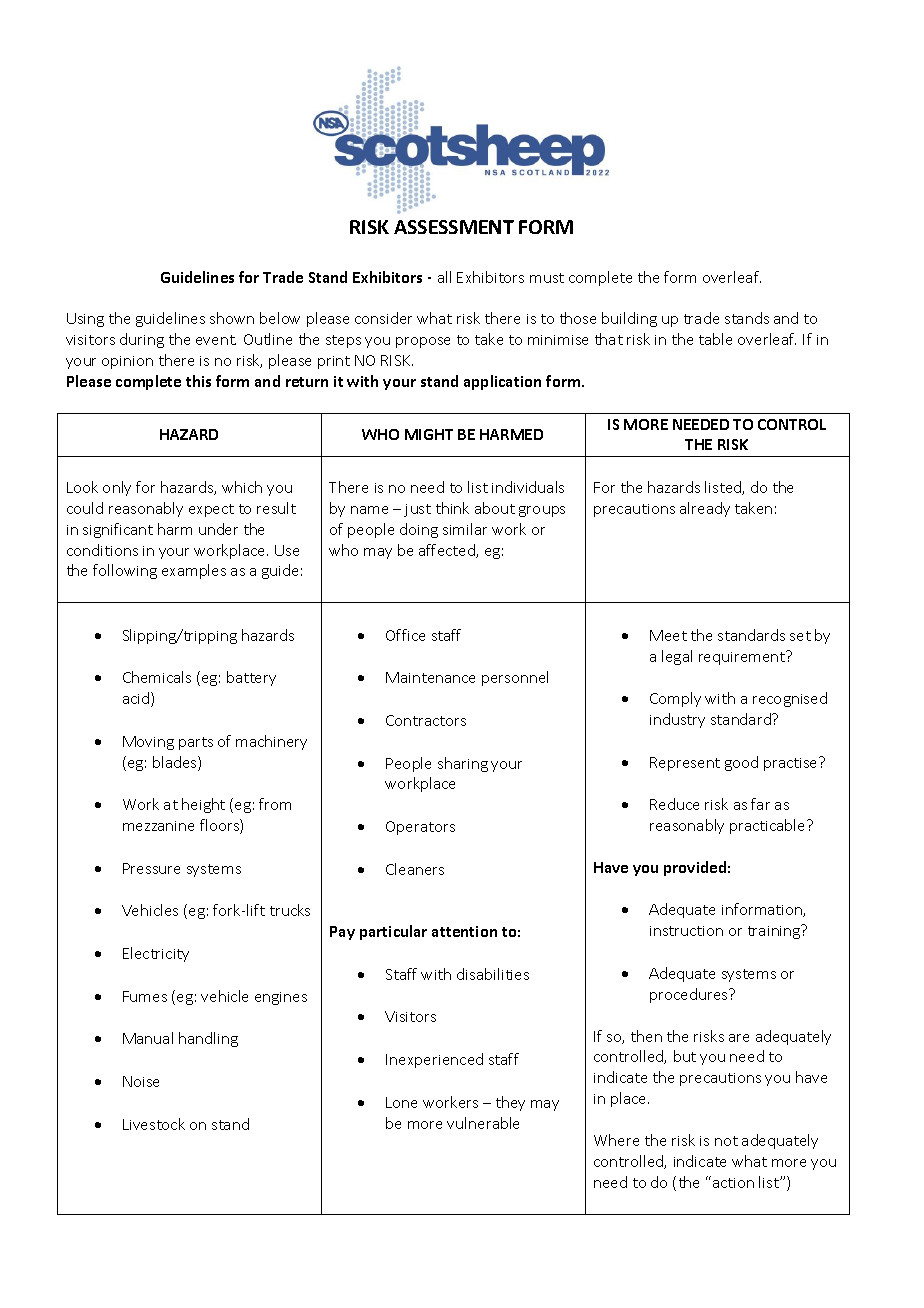  I want to click on vulnerable, so click(483, 1123).
